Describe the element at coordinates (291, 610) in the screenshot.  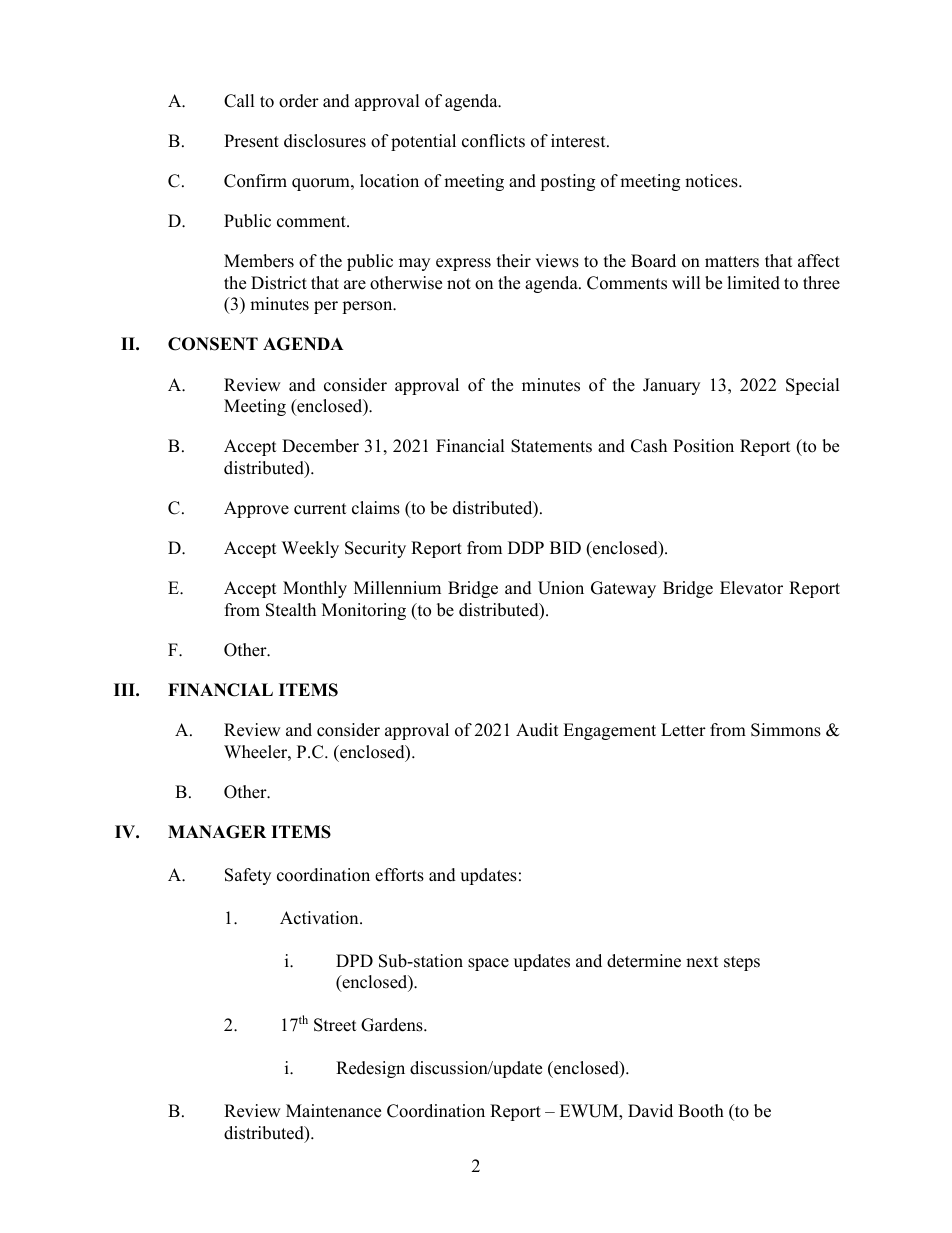
I see `Stealth` at that location.
